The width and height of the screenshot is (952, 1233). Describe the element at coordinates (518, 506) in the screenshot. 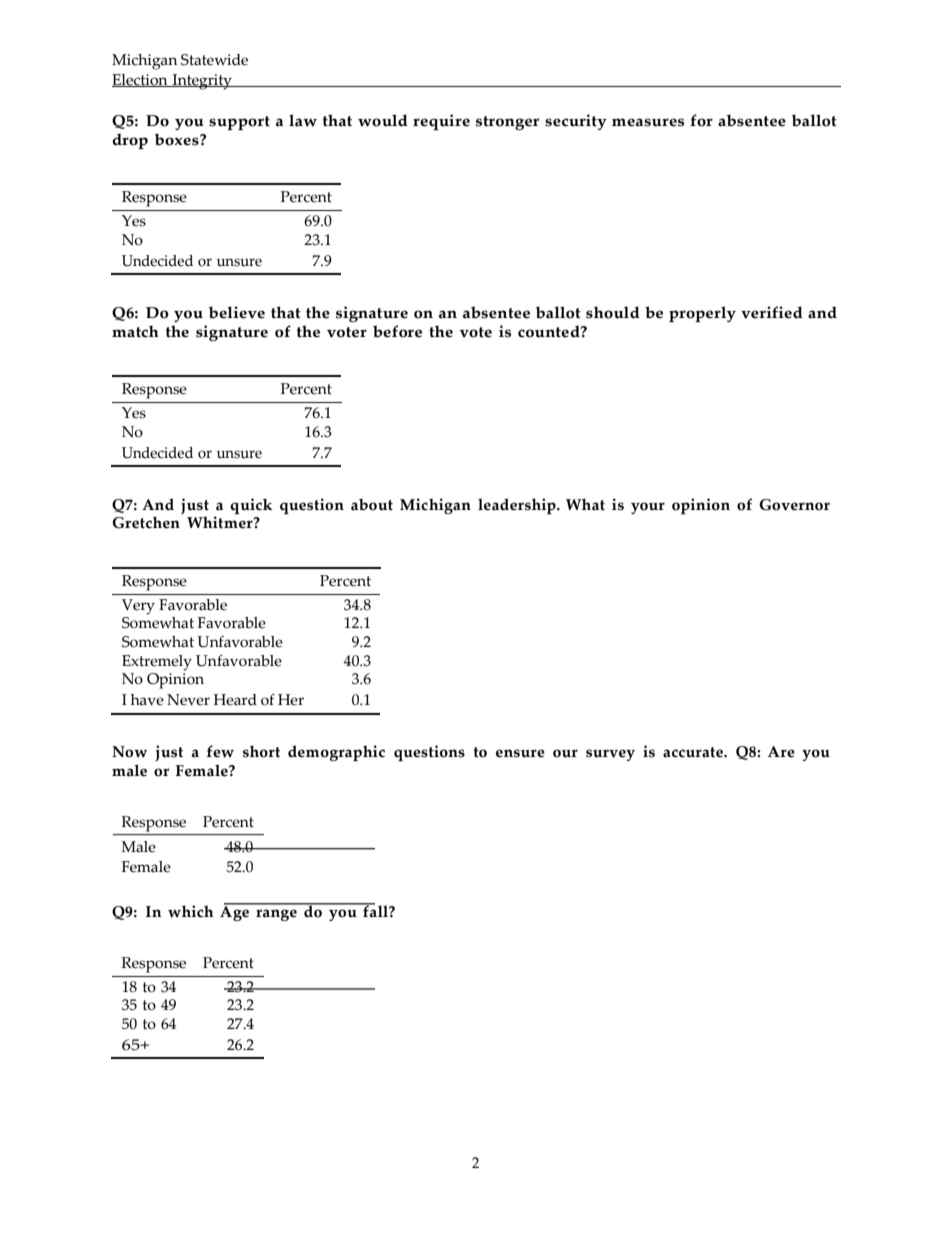

I see `leadership` at that location.
